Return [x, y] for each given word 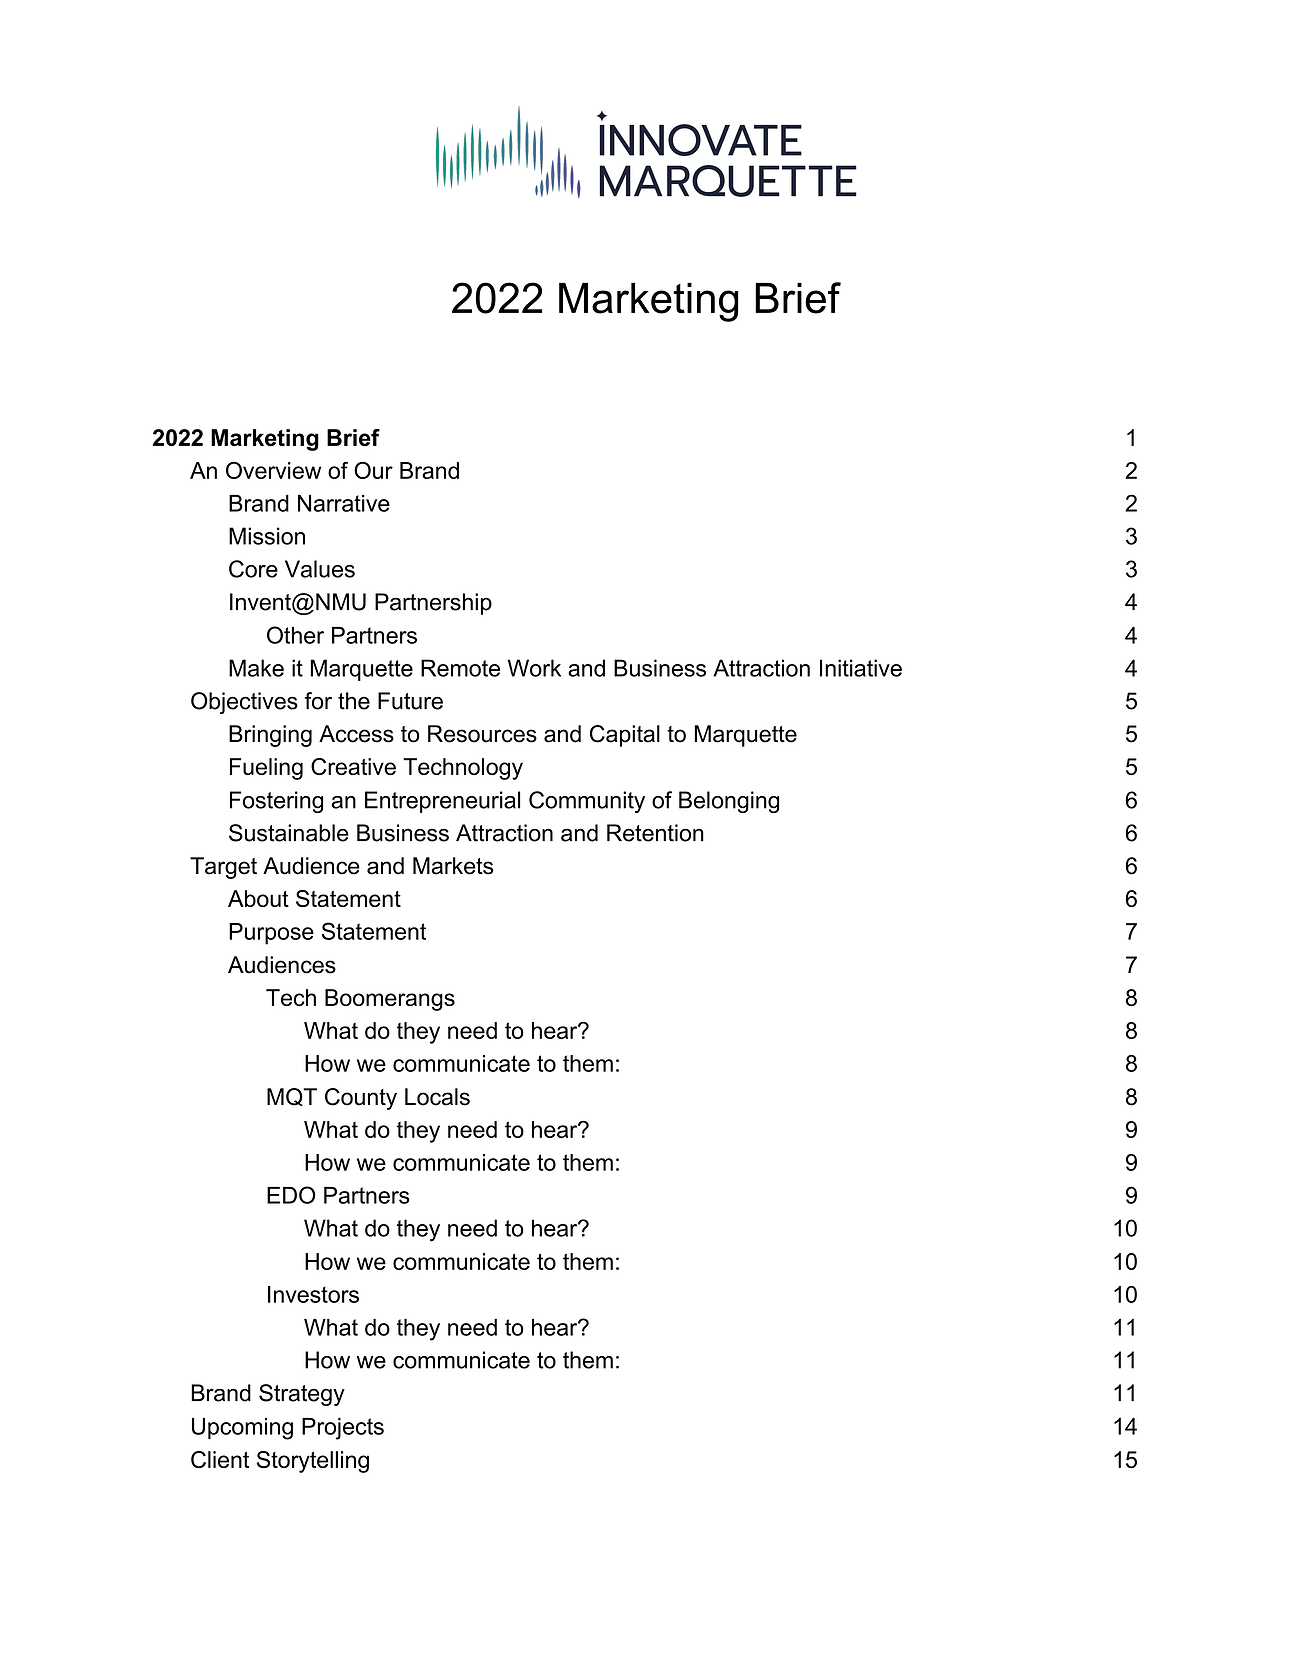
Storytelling [313, 1462]
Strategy [302, 1395]
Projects [343, 1428]
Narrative [344, 503]
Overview [273, 470]
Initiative [861, 668]
